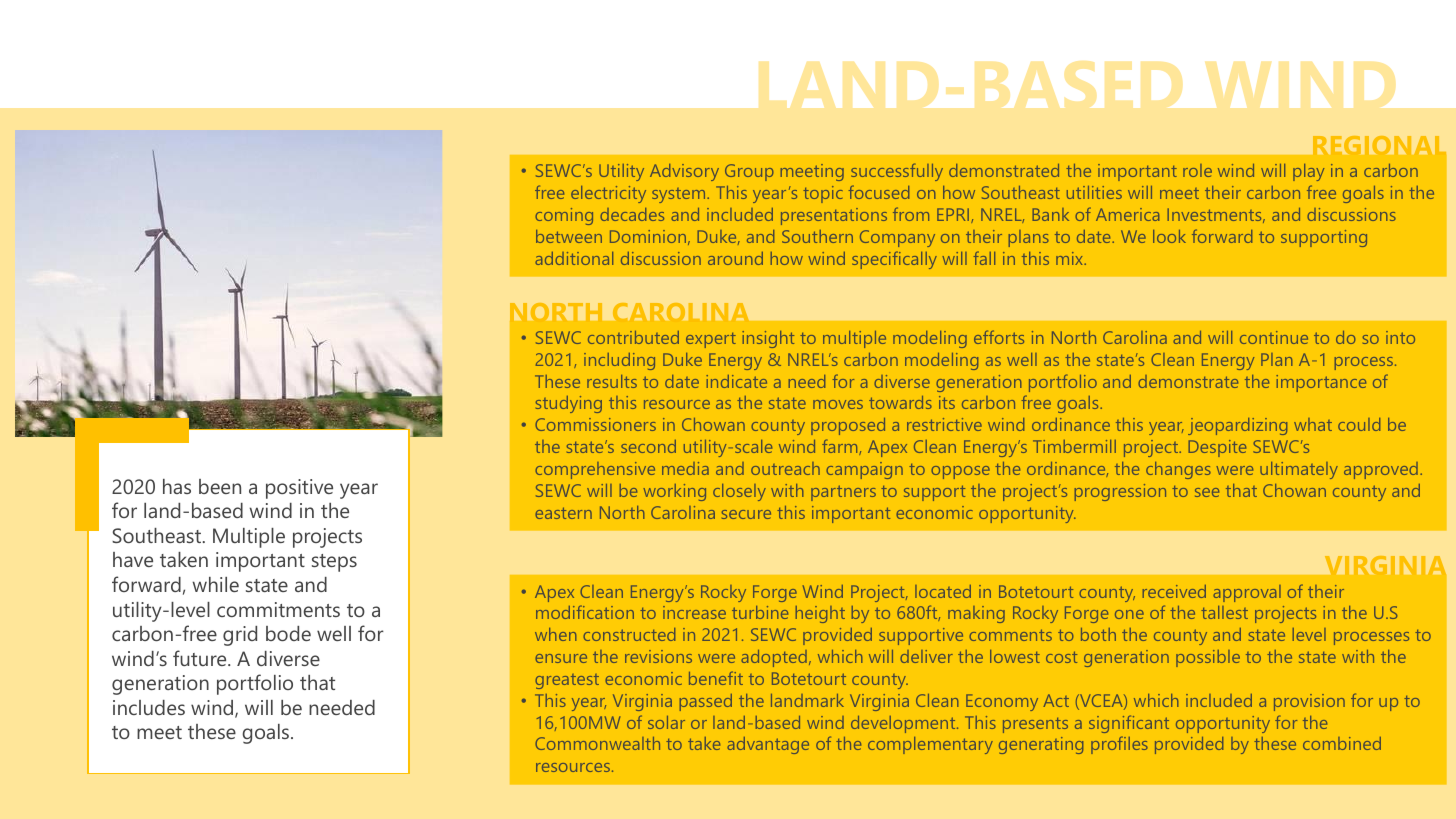 The height and width of the document is (819, 1456). I want to click on approval, so click(1247, 593).
